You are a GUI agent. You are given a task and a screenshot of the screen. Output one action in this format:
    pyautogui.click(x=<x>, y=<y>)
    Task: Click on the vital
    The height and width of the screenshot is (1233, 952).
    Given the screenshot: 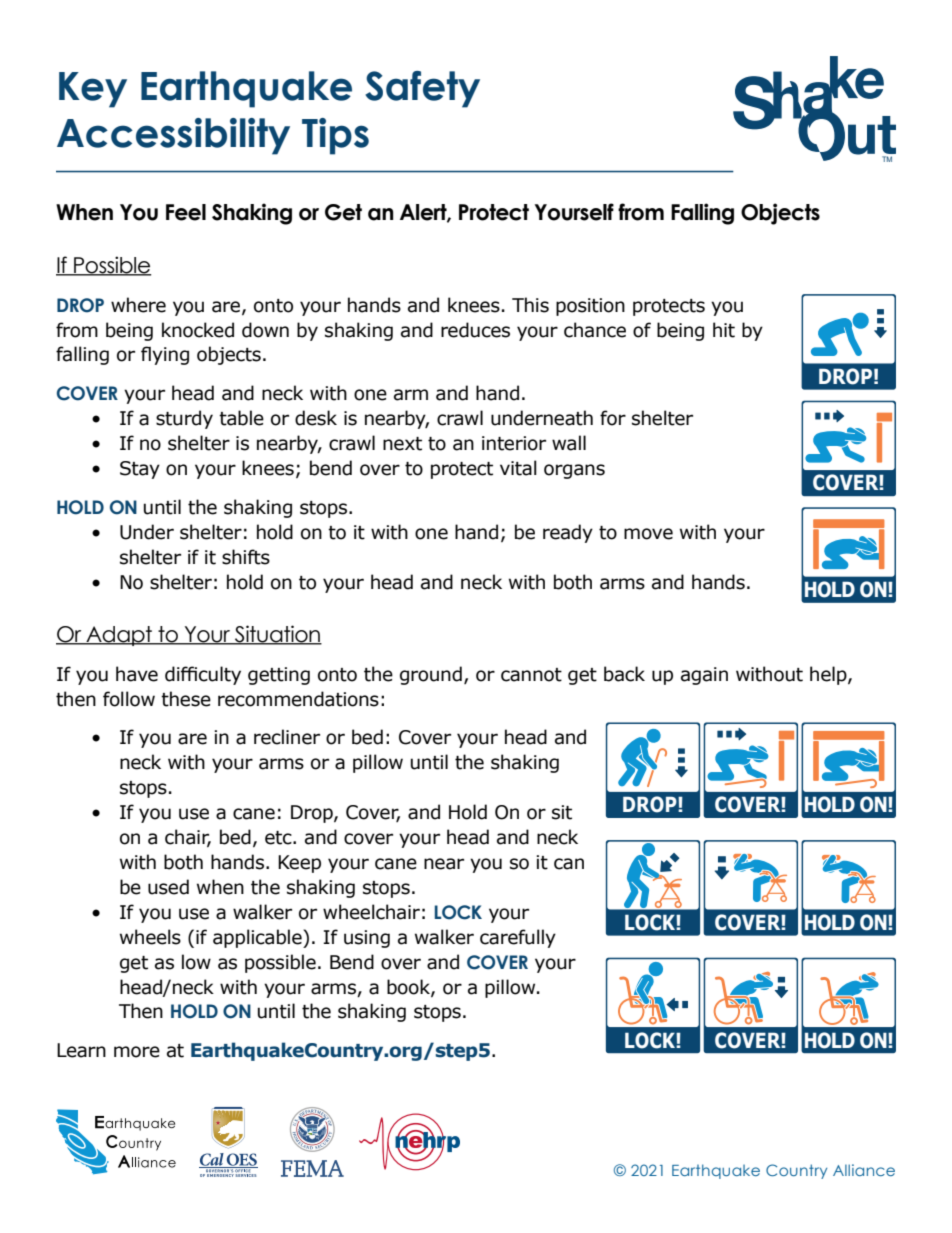 What is the action you would take?
    pyautogui.click(x=518, y=468)
